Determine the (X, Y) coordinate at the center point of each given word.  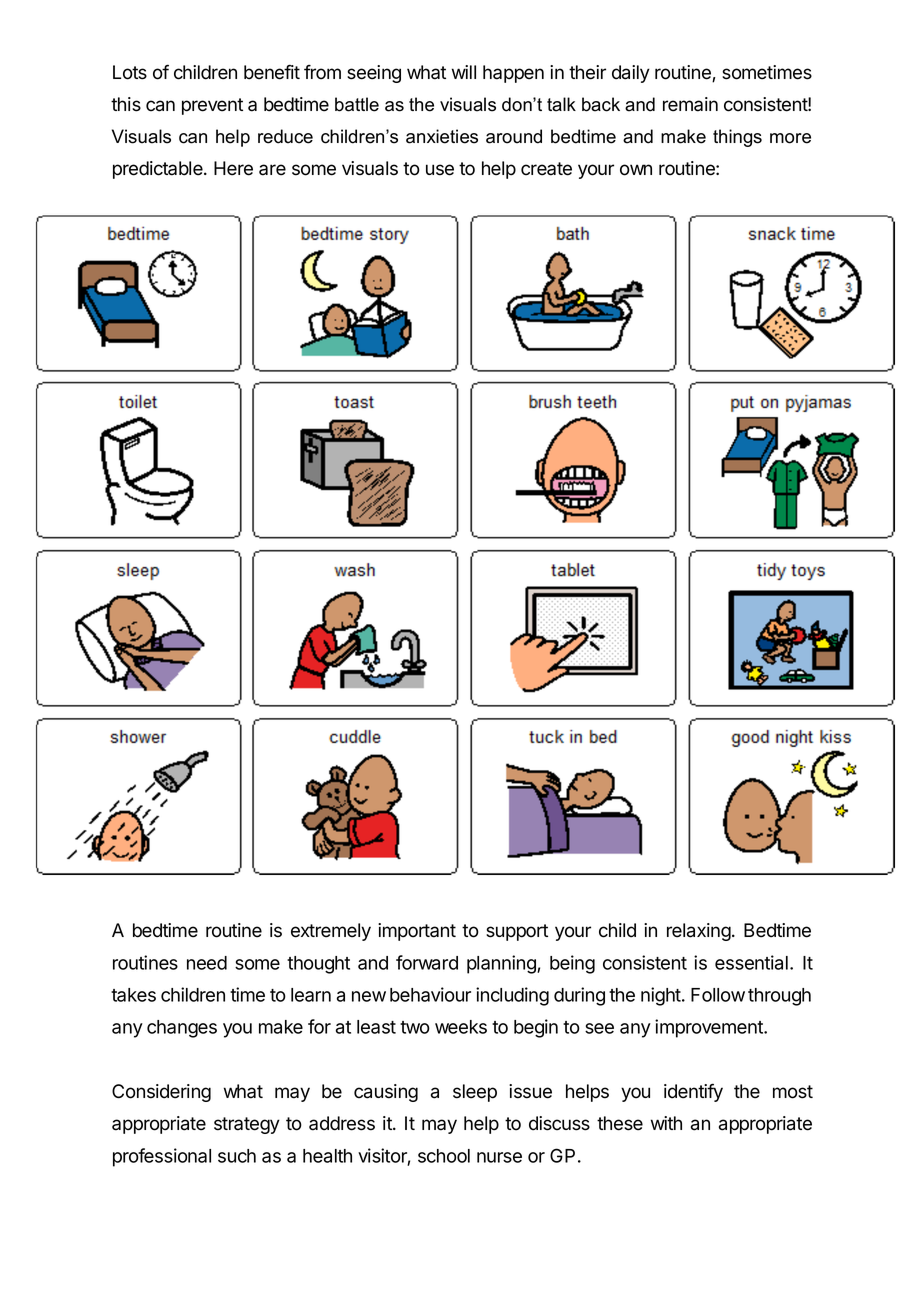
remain (690, 104)
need (207, 963)
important (417, 932)
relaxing (699, 932)
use (440, 170)
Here (233, 168)
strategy (247, 1125)
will (464, 72)
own (636, 170)
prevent (212, 106)
